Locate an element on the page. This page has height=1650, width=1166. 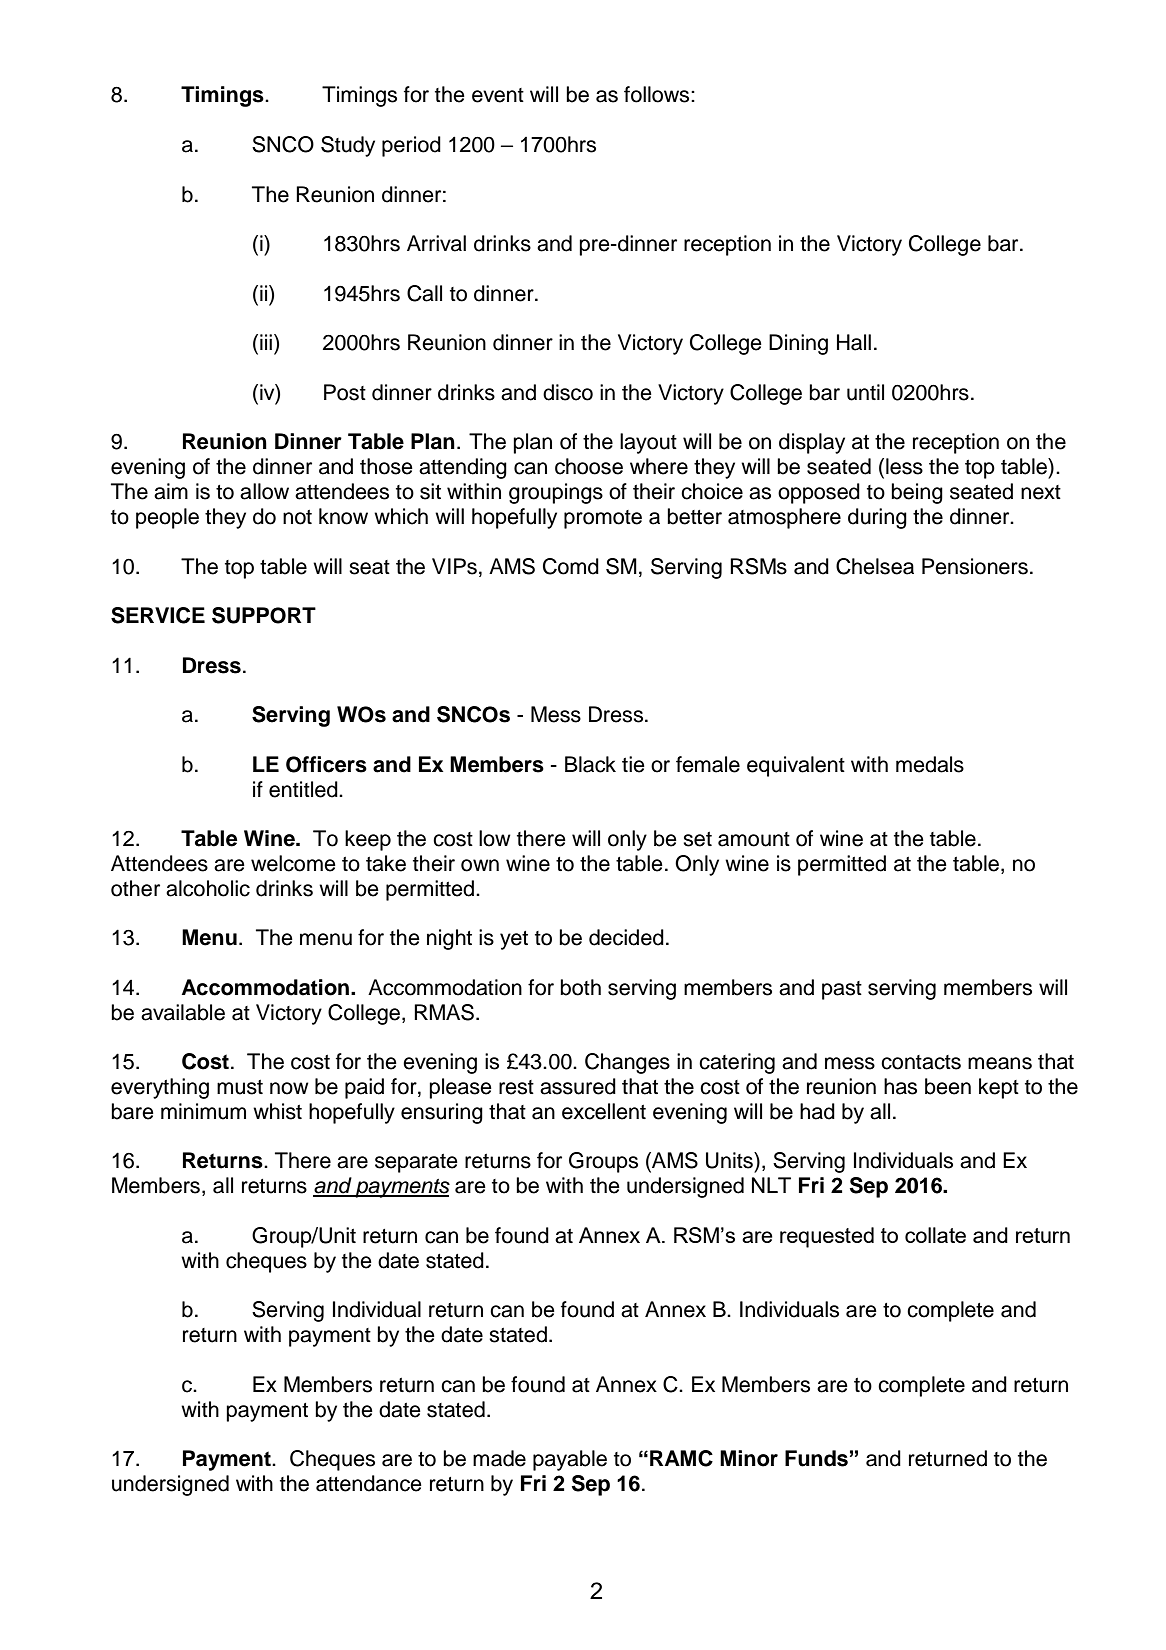
Hall is located at coordinates (854, 342).
